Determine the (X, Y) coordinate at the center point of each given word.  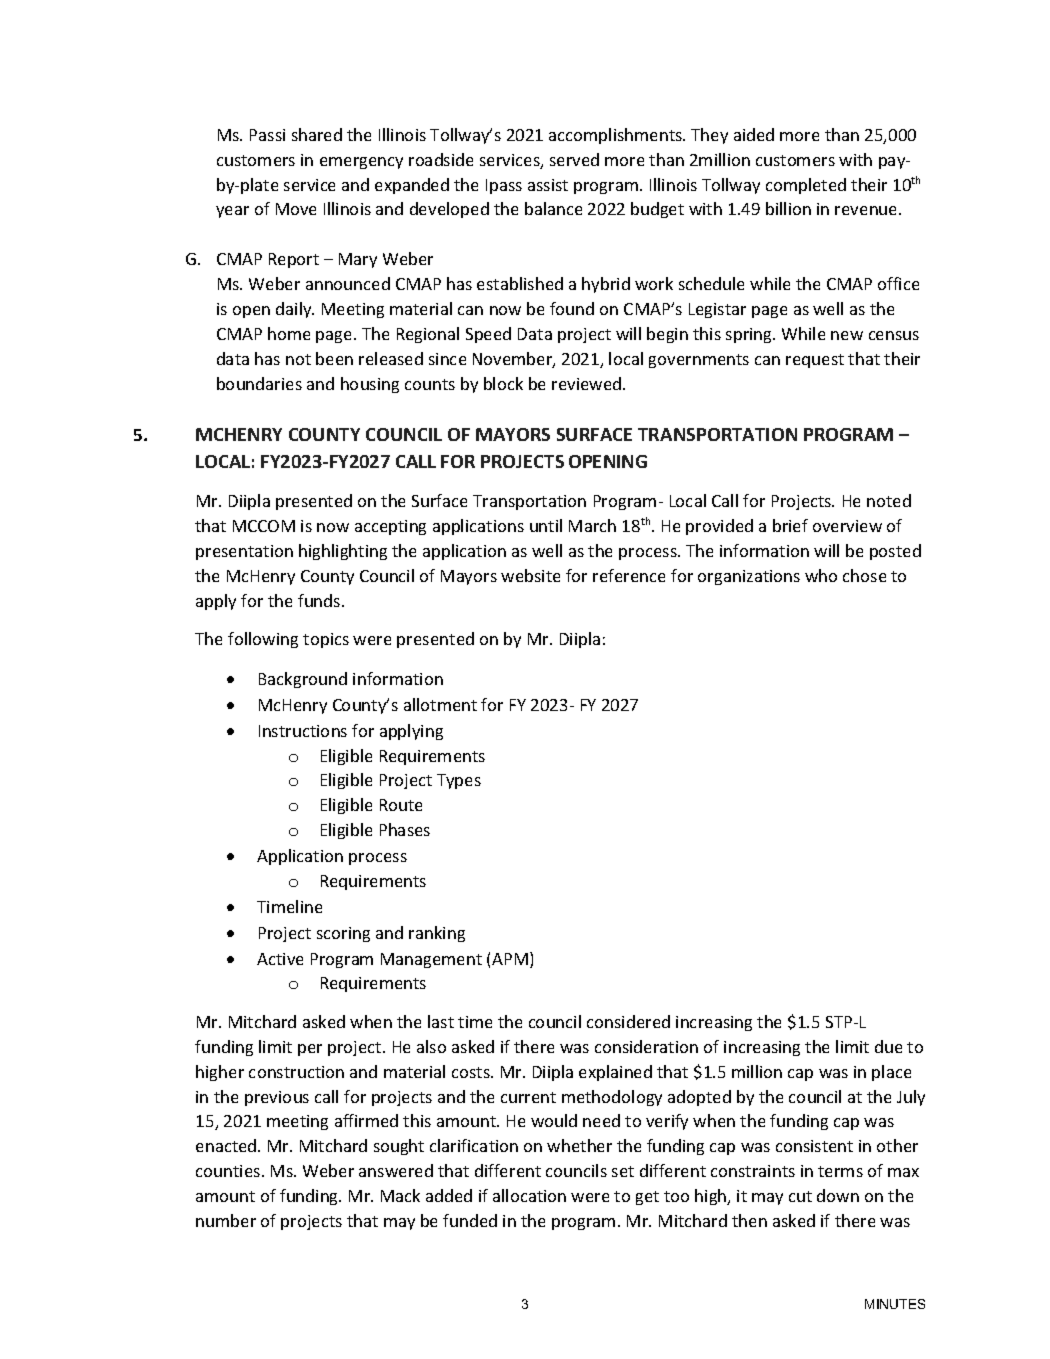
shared (317, 134)
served (574, 159)
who (821, 575)
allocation (529, 1195)
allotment (440, 704)
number (226, 1220)
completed (806, 186)
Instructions (303, 731)
